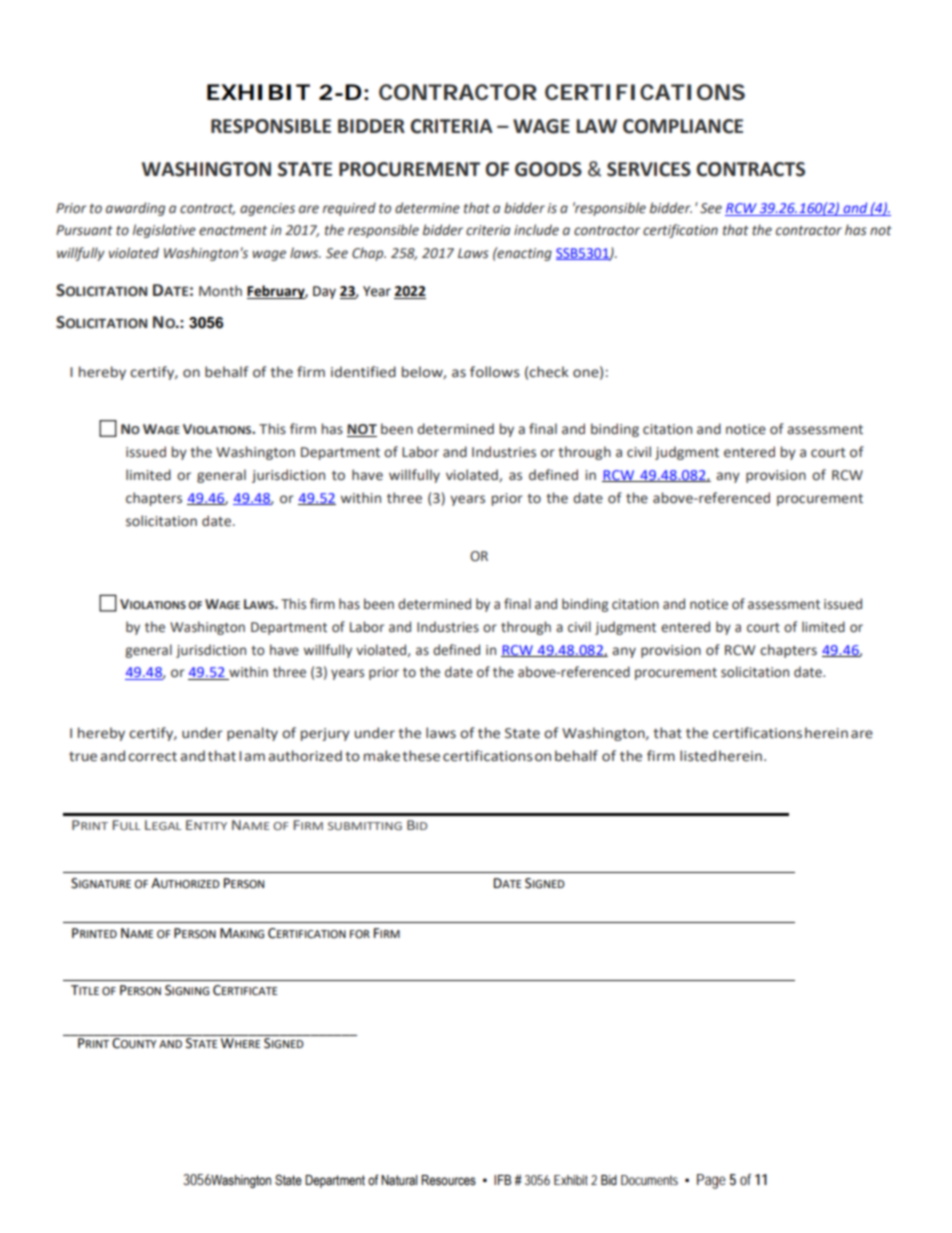  I want to click on identified, so click(363, 372).
